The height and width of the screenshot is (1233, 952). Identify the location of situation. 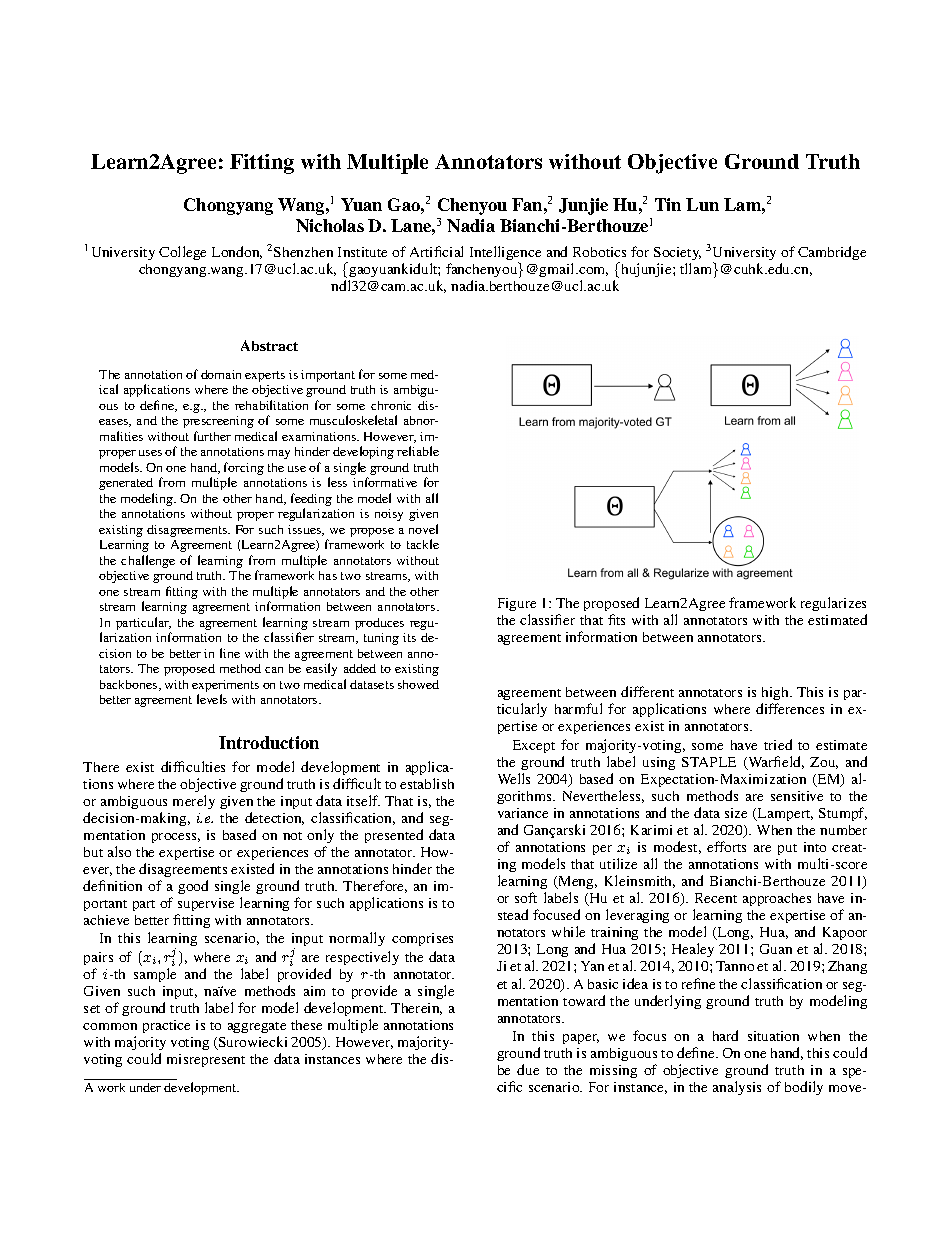
(773, 1036).
